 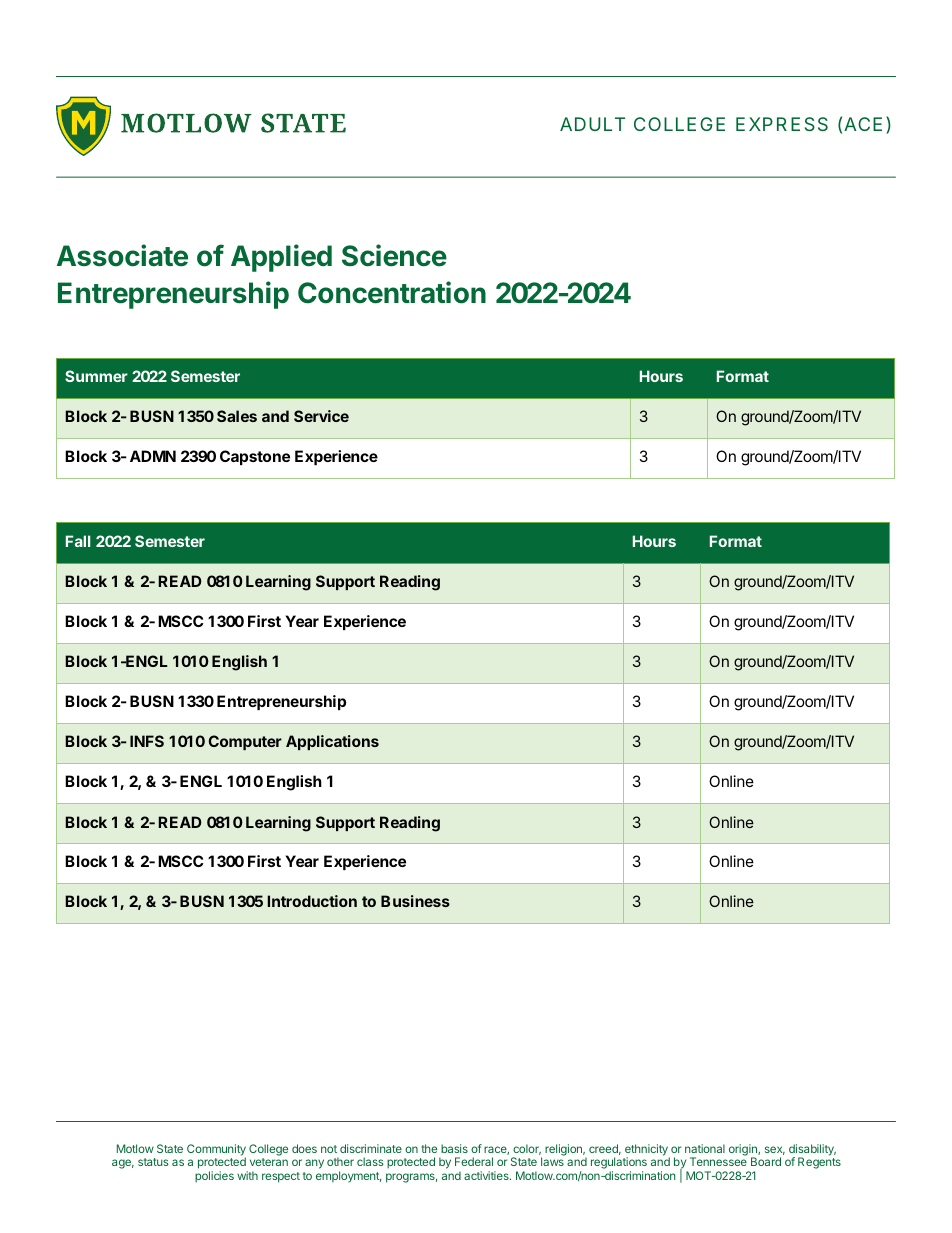 I want to click on Applications, so click(x=332, y=742).
